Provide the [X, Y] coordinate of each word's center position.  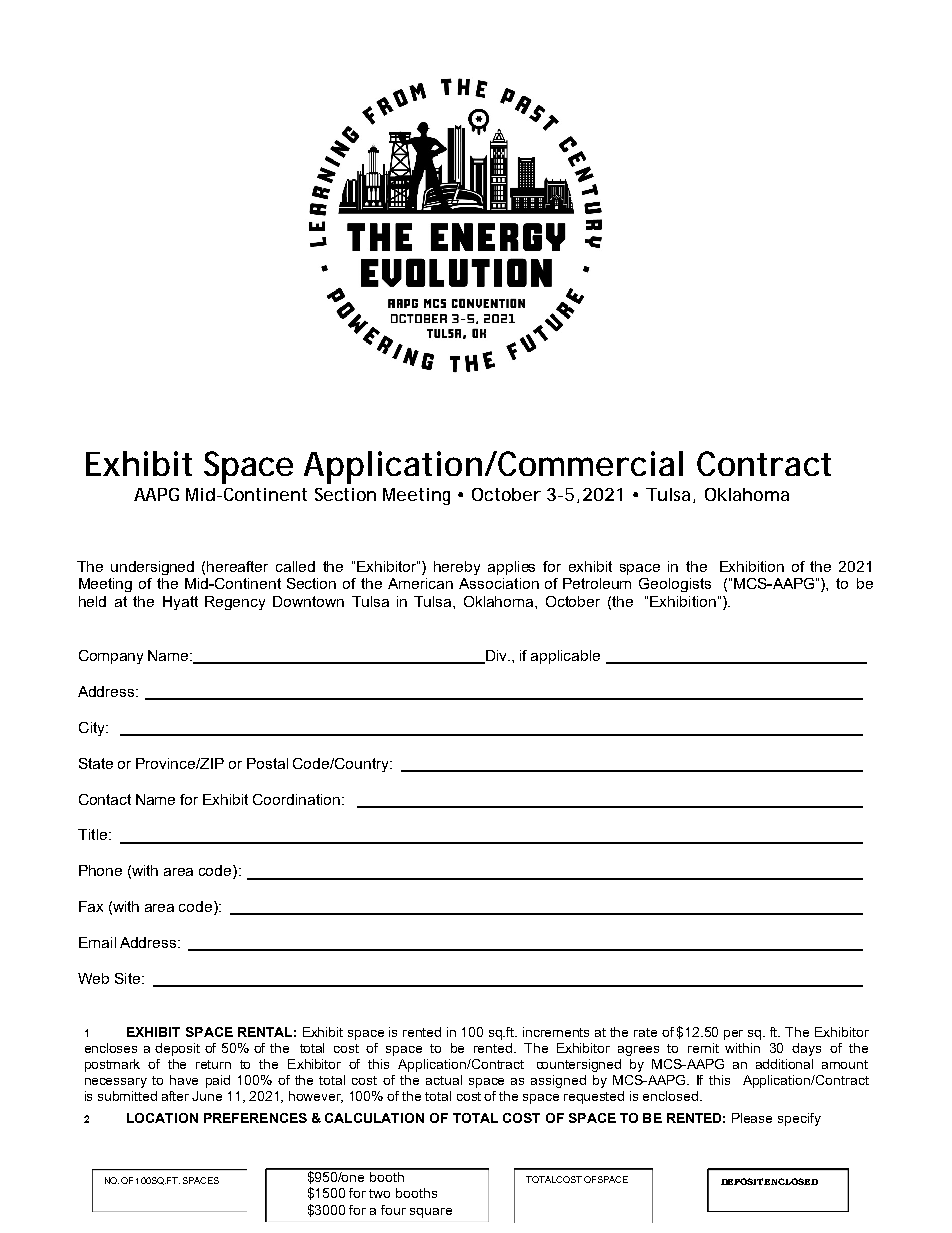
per [733, 1035]
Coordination [296, 799]
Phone [100, 870]
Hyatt [180, 603]
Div [496, 657]
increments [556, 1032]
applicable [565, 657]
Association [499, 583]
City [93, 729]
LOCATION [162, 1118]
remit [703, 1048]
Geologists [675, 585]
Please [752, 1118]
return [213, 1064]
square [431, 1213]
